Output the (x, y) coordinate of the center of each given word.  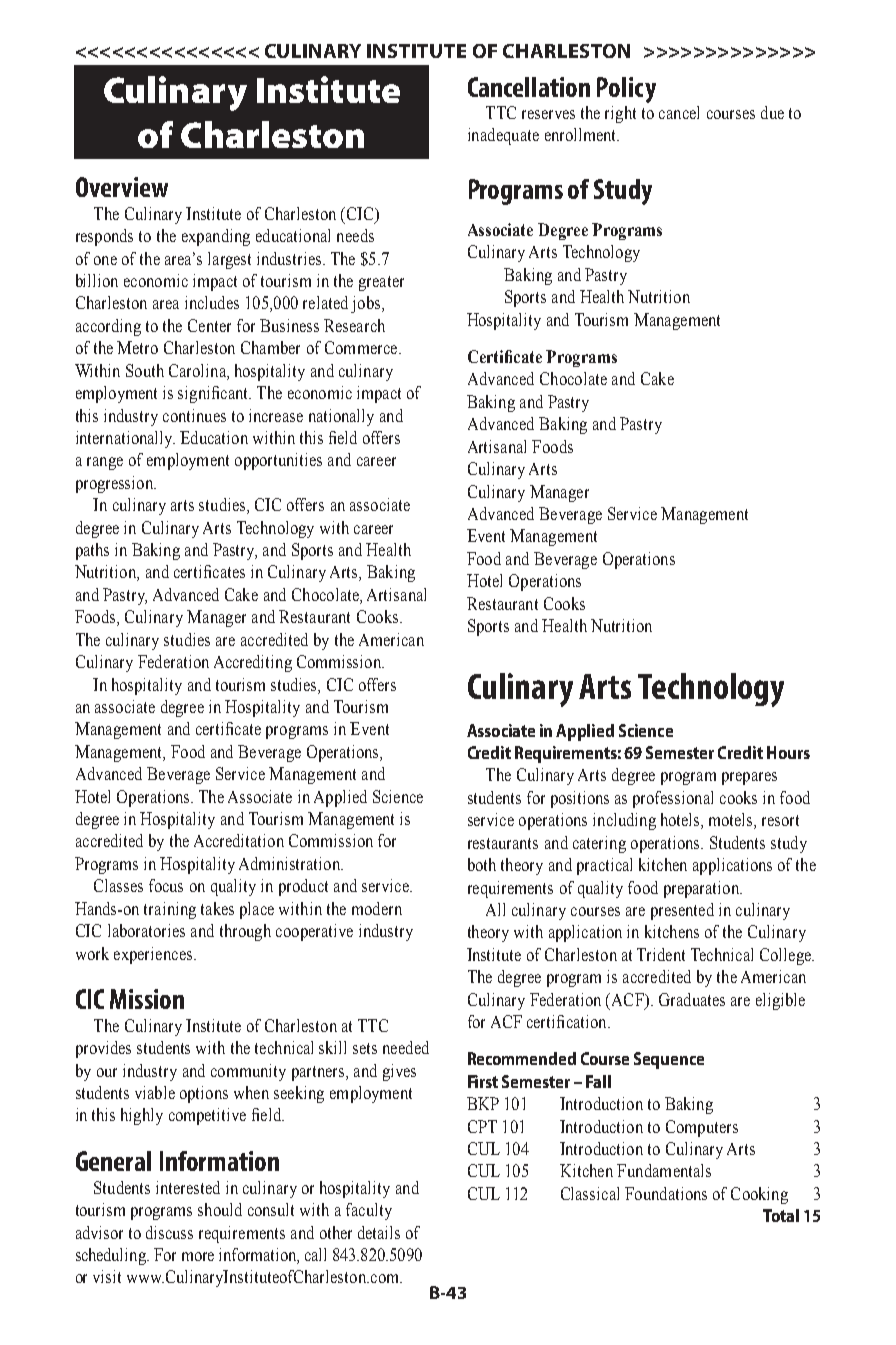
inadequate (503, 136)
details (379, 1232)
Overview (122, 187)
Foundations (666, 1193)
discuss (169, 1232)
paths (92, 551)
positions (580, 799)
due (772, 112)
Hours (788, 752)
